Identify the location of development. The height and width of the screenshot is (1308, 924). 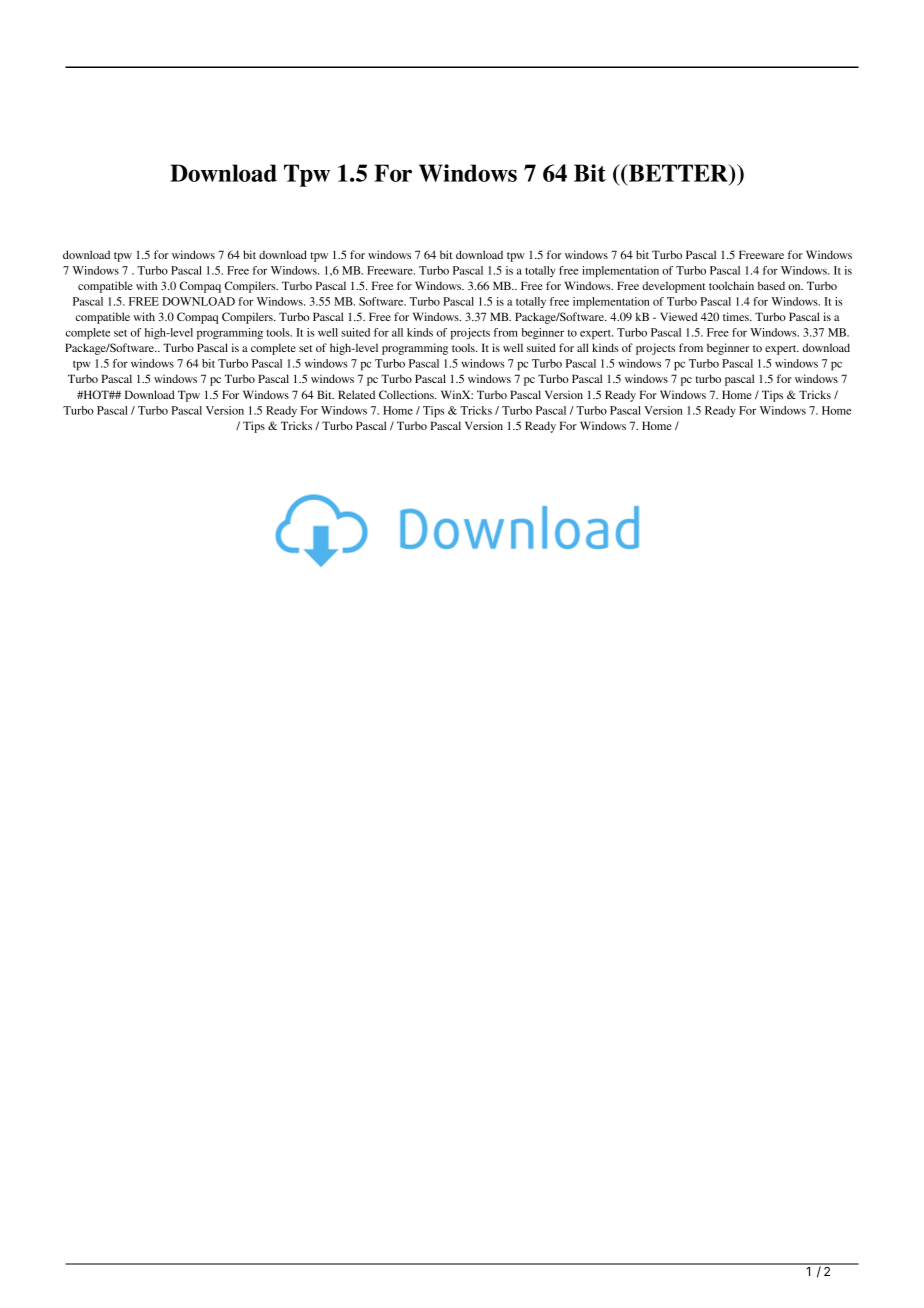
(674, 287).
